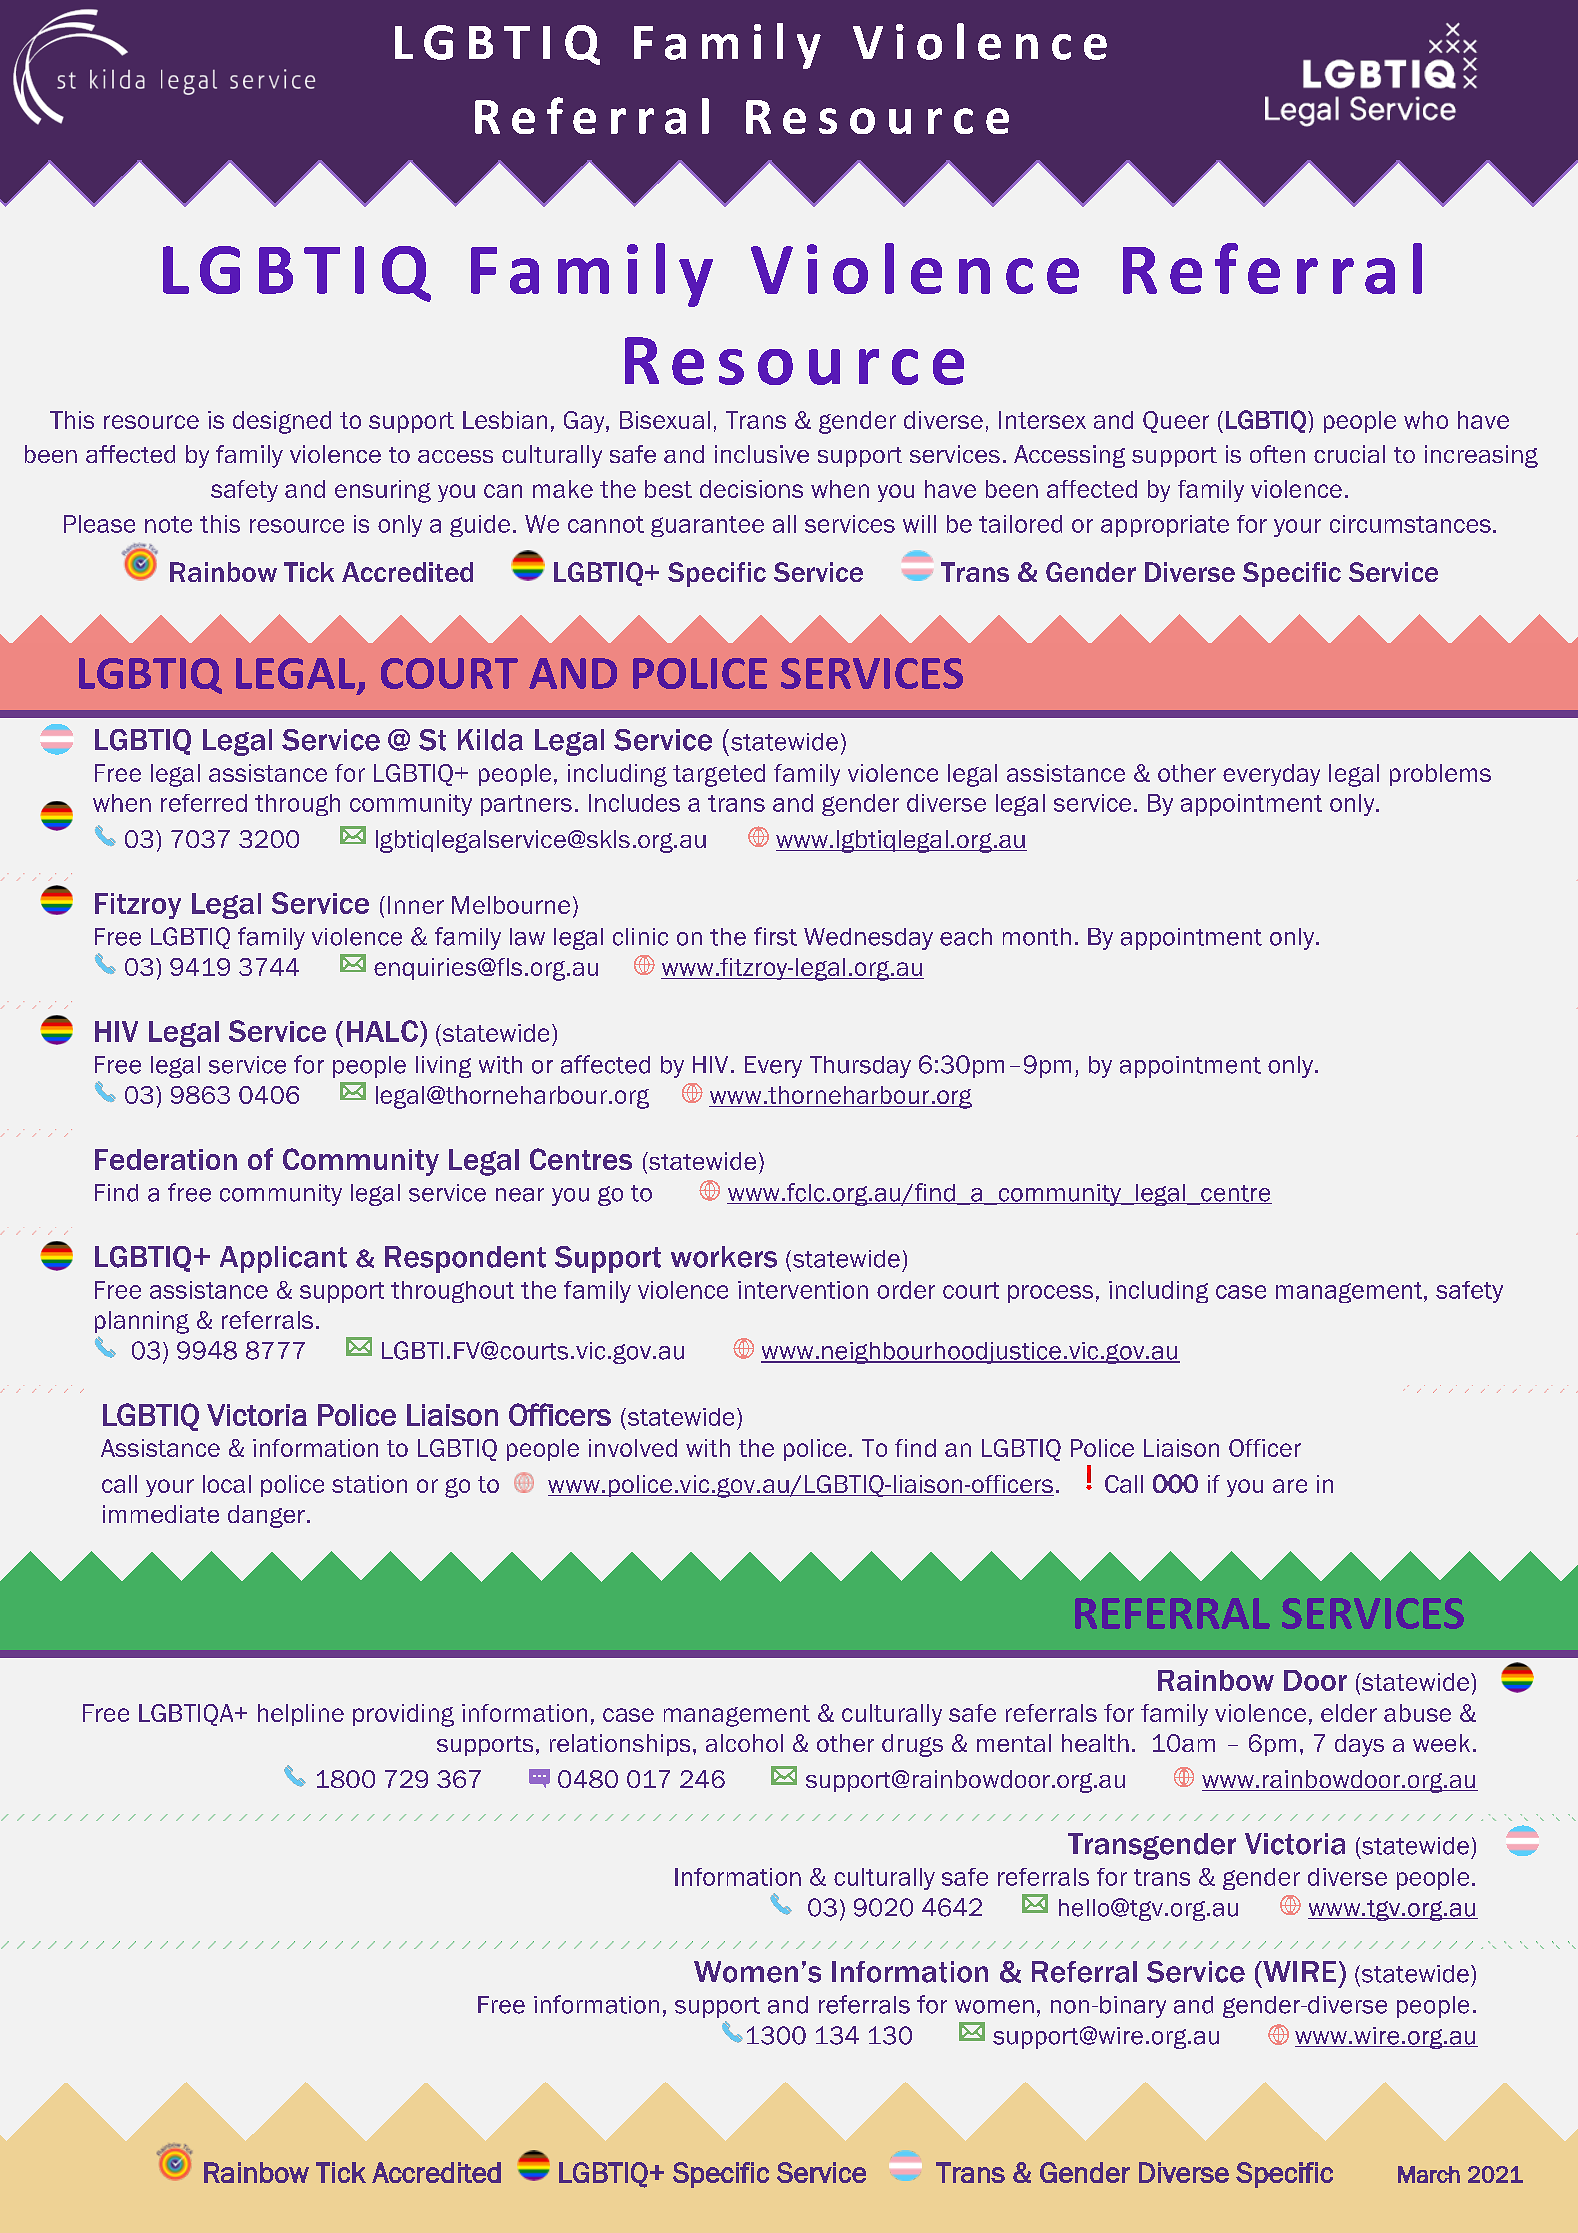 Image resolution: width=1578 pixels, height=2233 pixels. I want to click on problems, so click(1440, 775).
